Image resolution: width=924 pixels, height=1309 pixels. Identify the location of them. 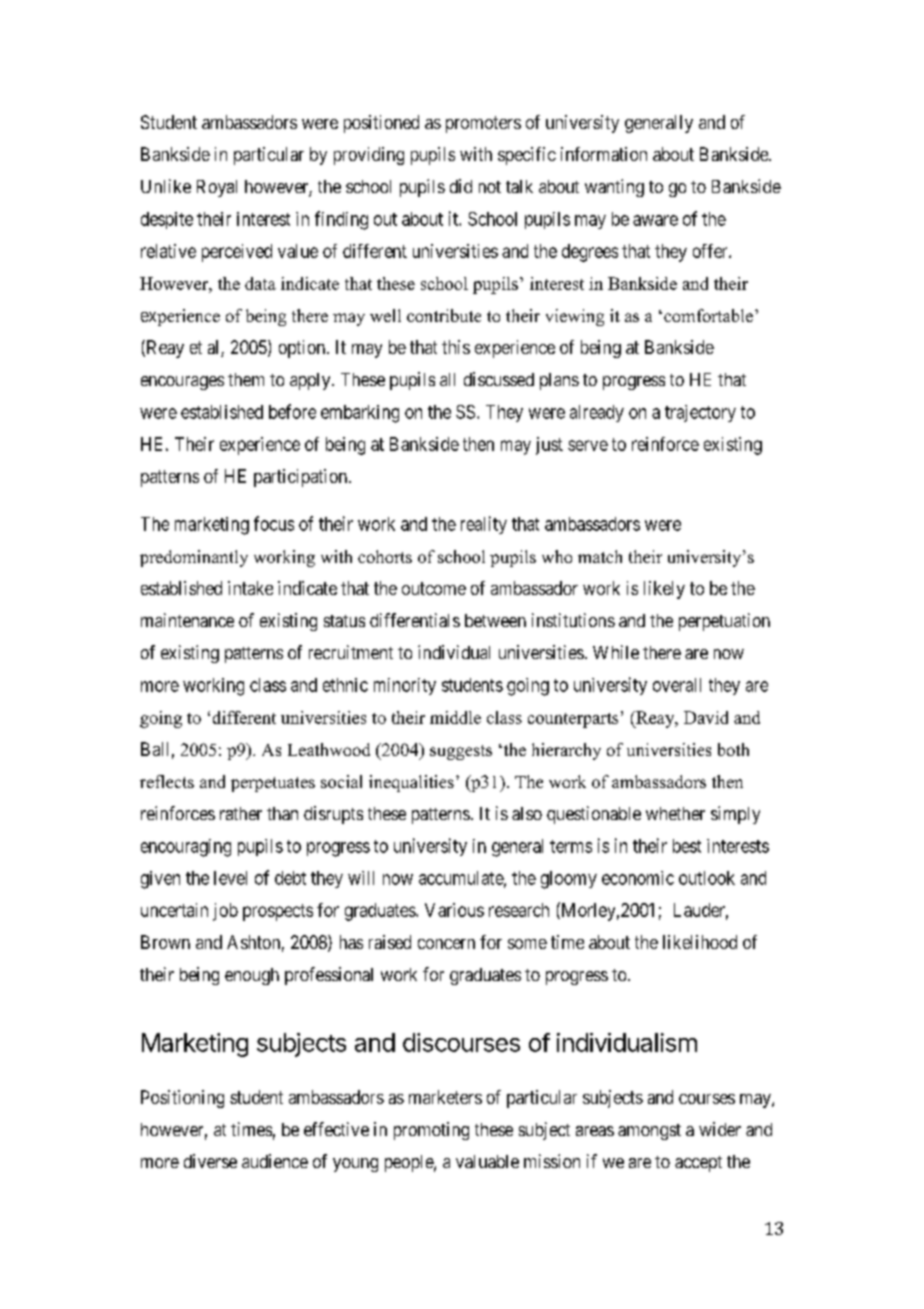
(246, 379).
